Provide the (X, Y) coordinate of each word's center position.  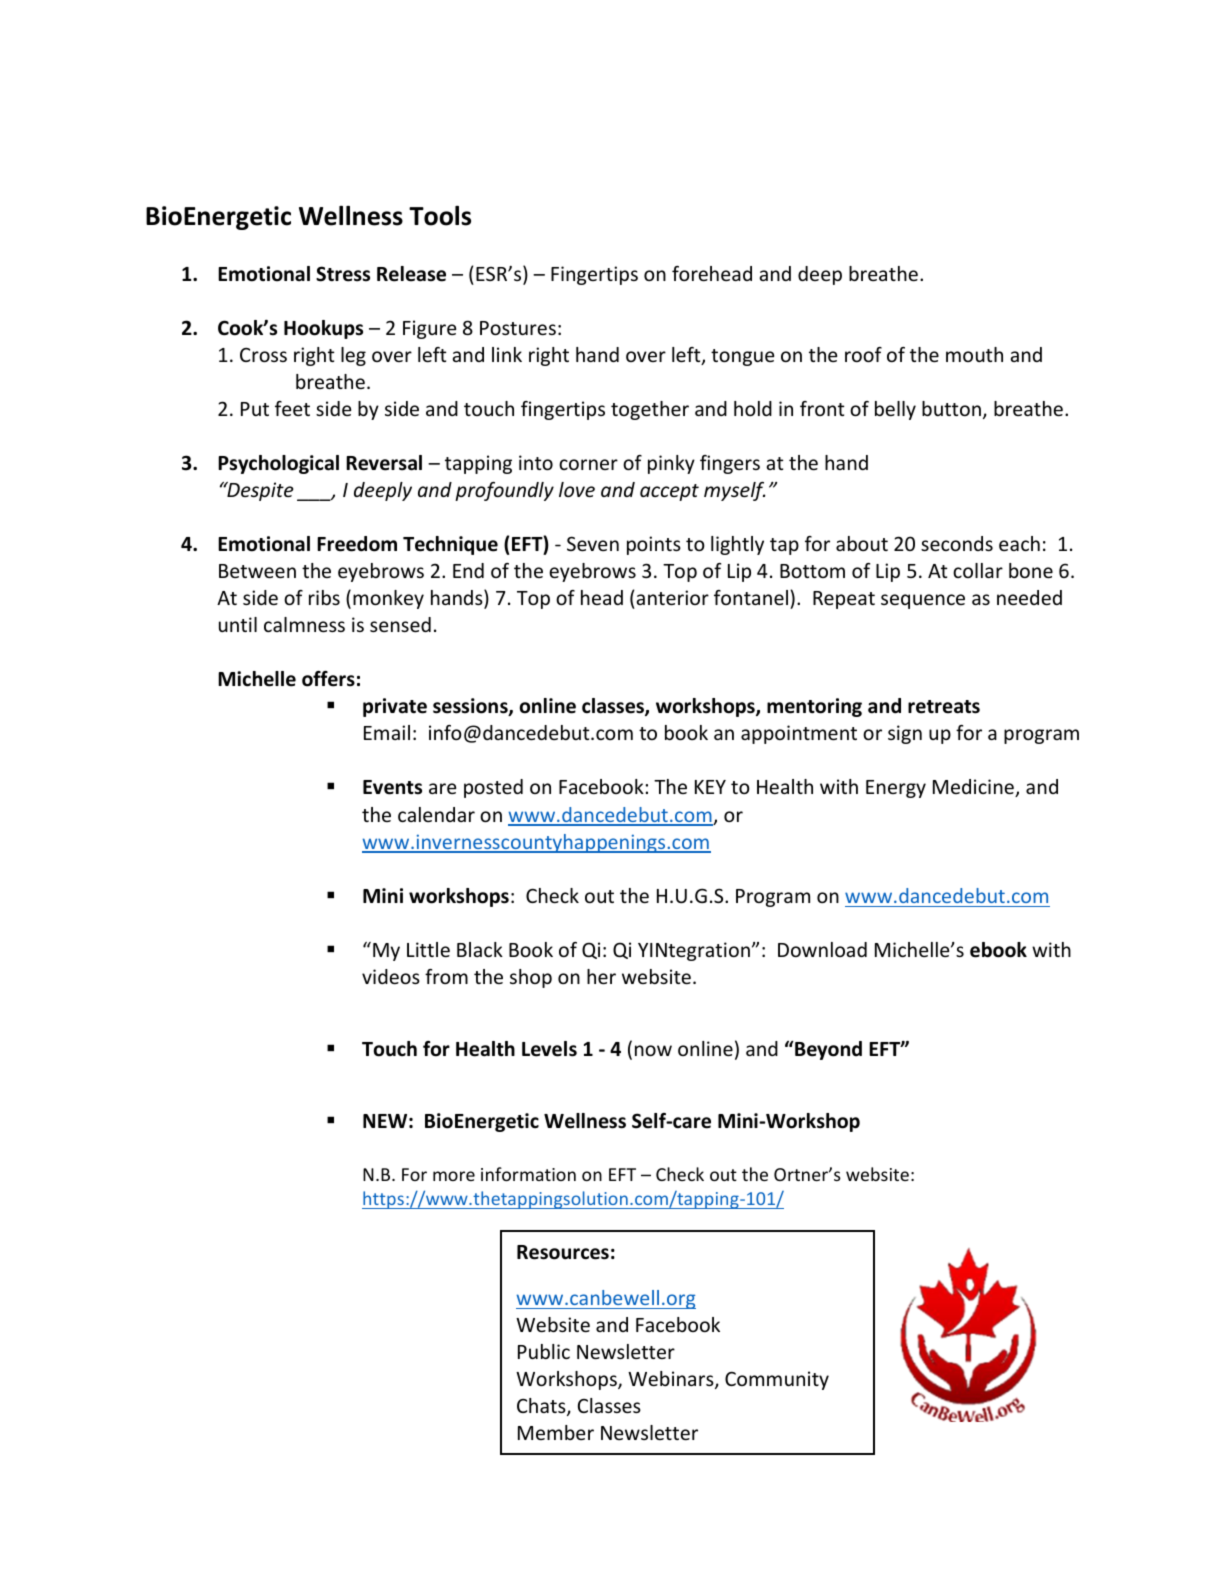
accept (669, 492)
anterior (672, 597)
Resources (563, 1252)
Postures (518, 328)
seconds (957, 543)
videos (391, 976)
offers (328, 679)
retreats (944, 707)
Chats (542, 1407)
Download (822, 949)
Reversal (384, 463)
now (653, 1050)
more (454, 1176)
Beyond (827, 1050)
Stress (343, 274)
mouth (974, 354)
